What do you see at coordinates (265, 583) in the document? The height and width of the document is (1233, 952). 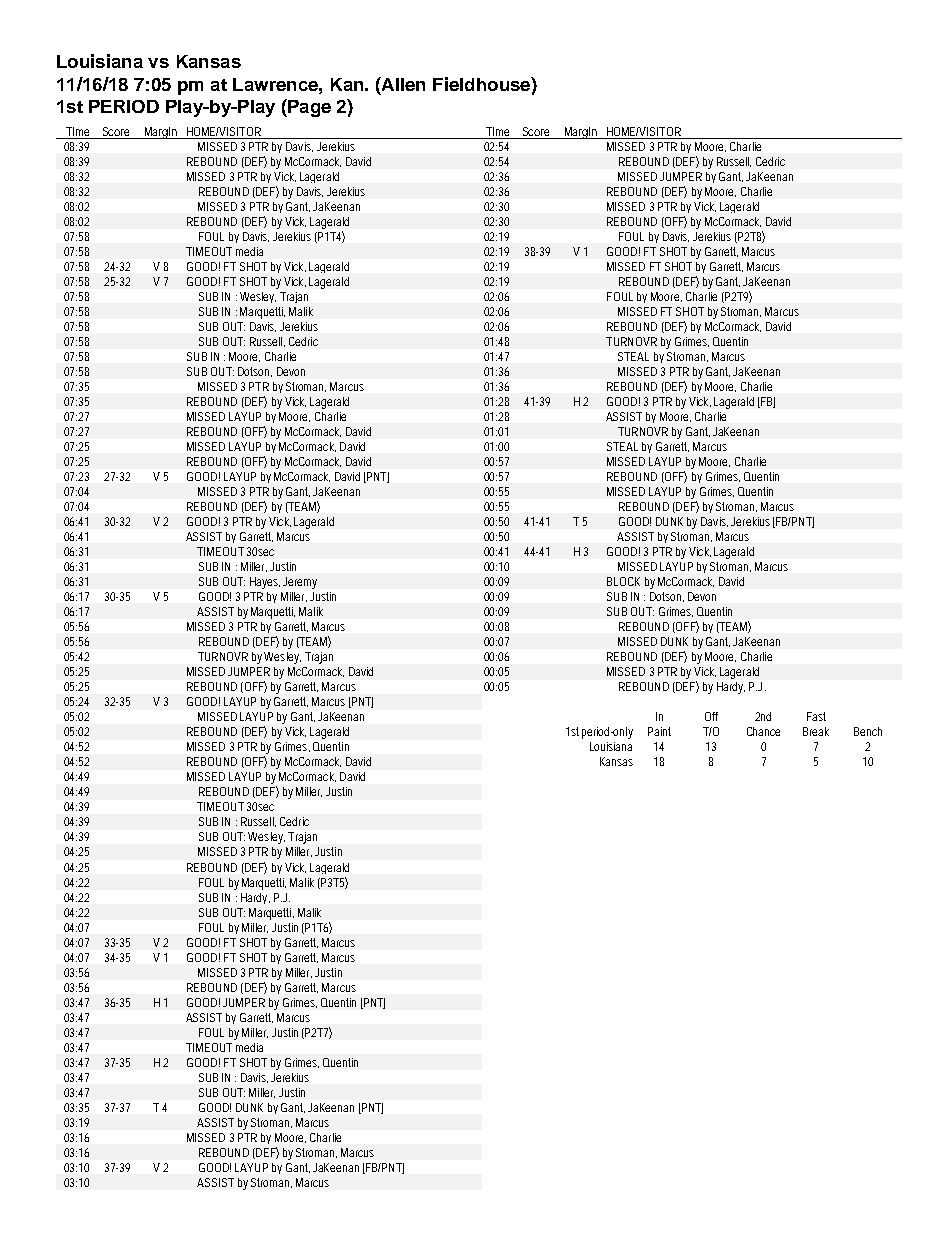 I see `Hayes` at bounding box center [265, 583].
